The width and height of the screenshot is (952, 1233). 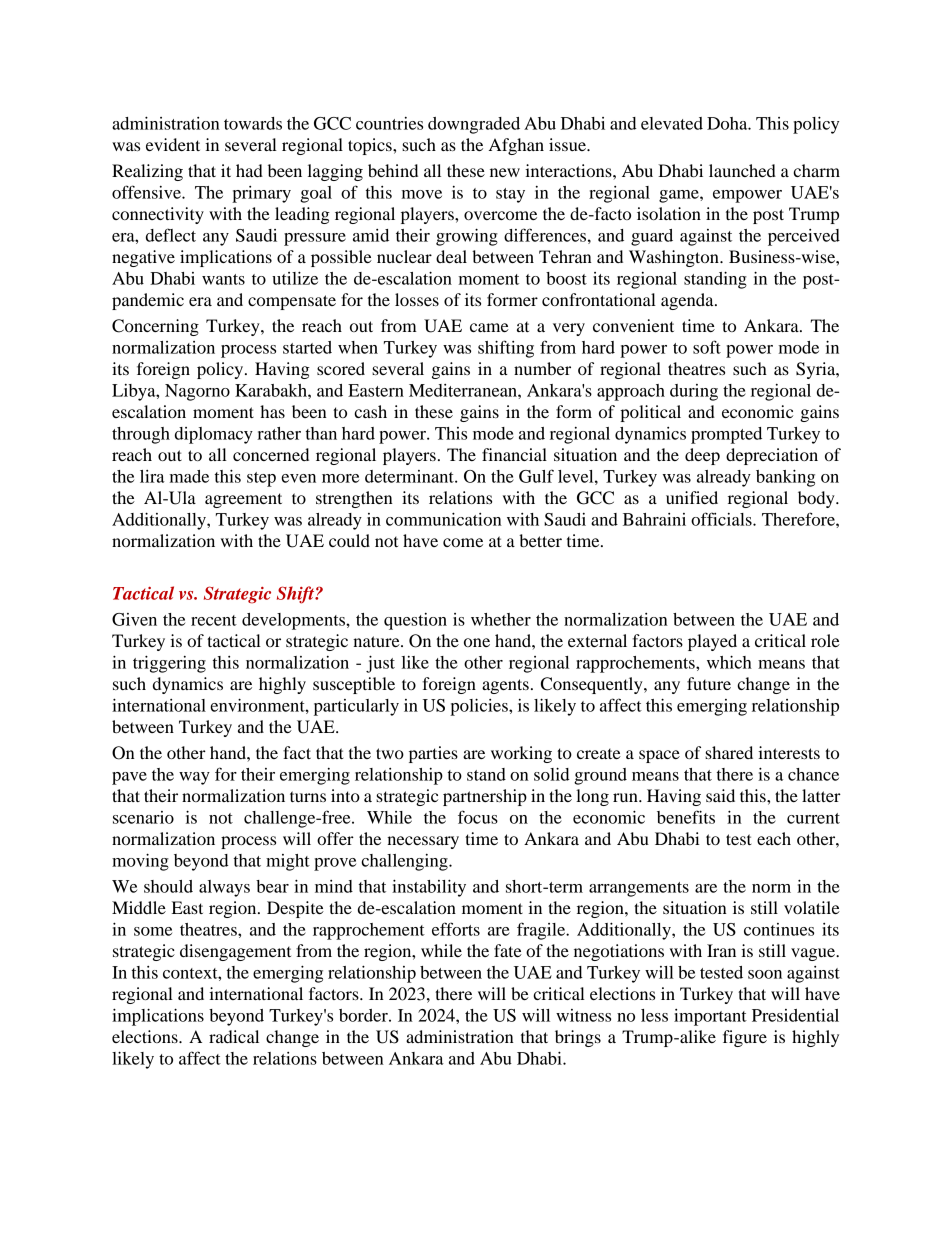 What do you see at coordinates (474, 125) in the screenshot?
I see `downgraded` at bounding box center [474, 125].
